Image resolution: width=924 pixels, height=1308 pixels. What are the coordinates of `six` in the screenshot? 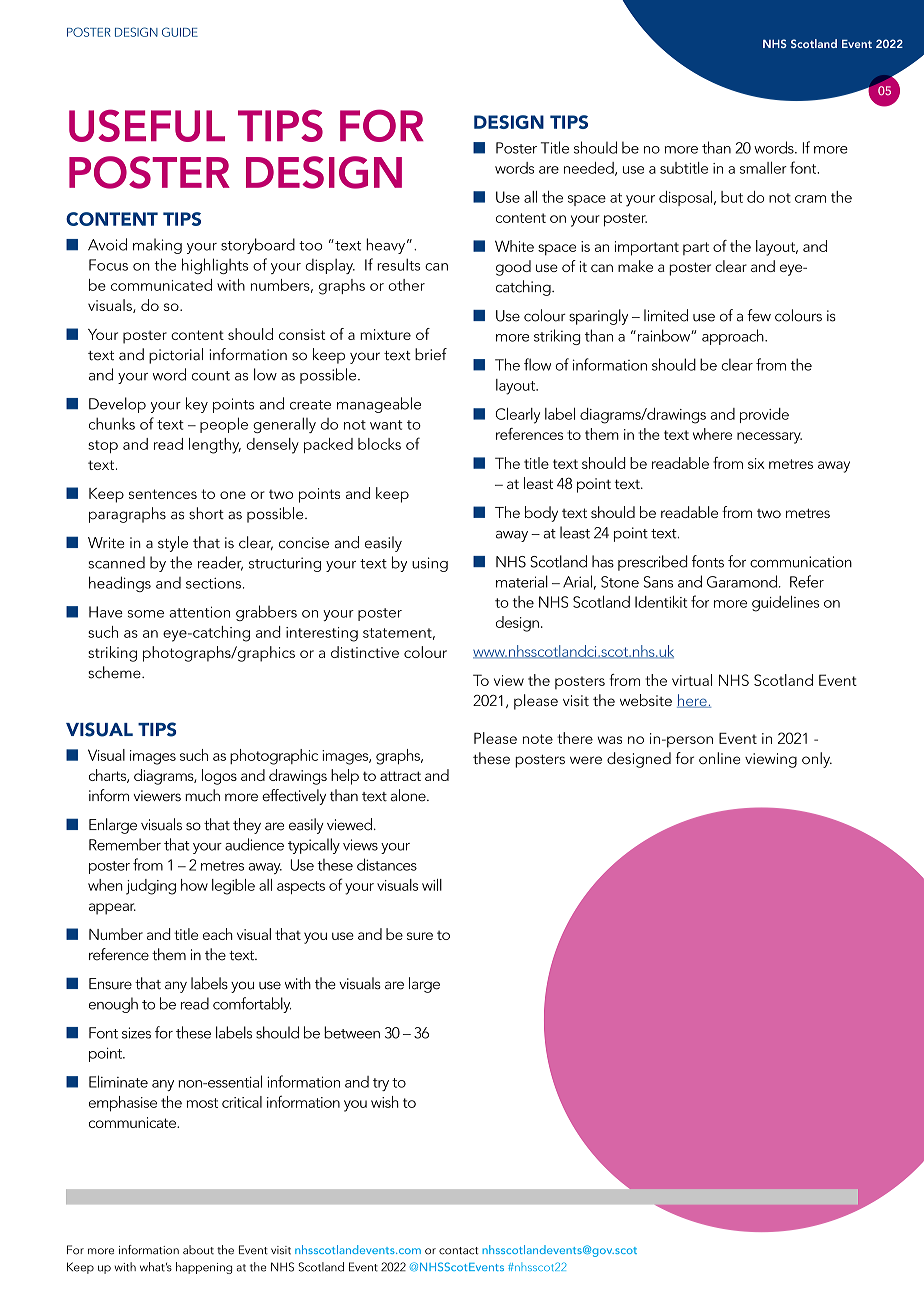 It's located at (756, 463).
